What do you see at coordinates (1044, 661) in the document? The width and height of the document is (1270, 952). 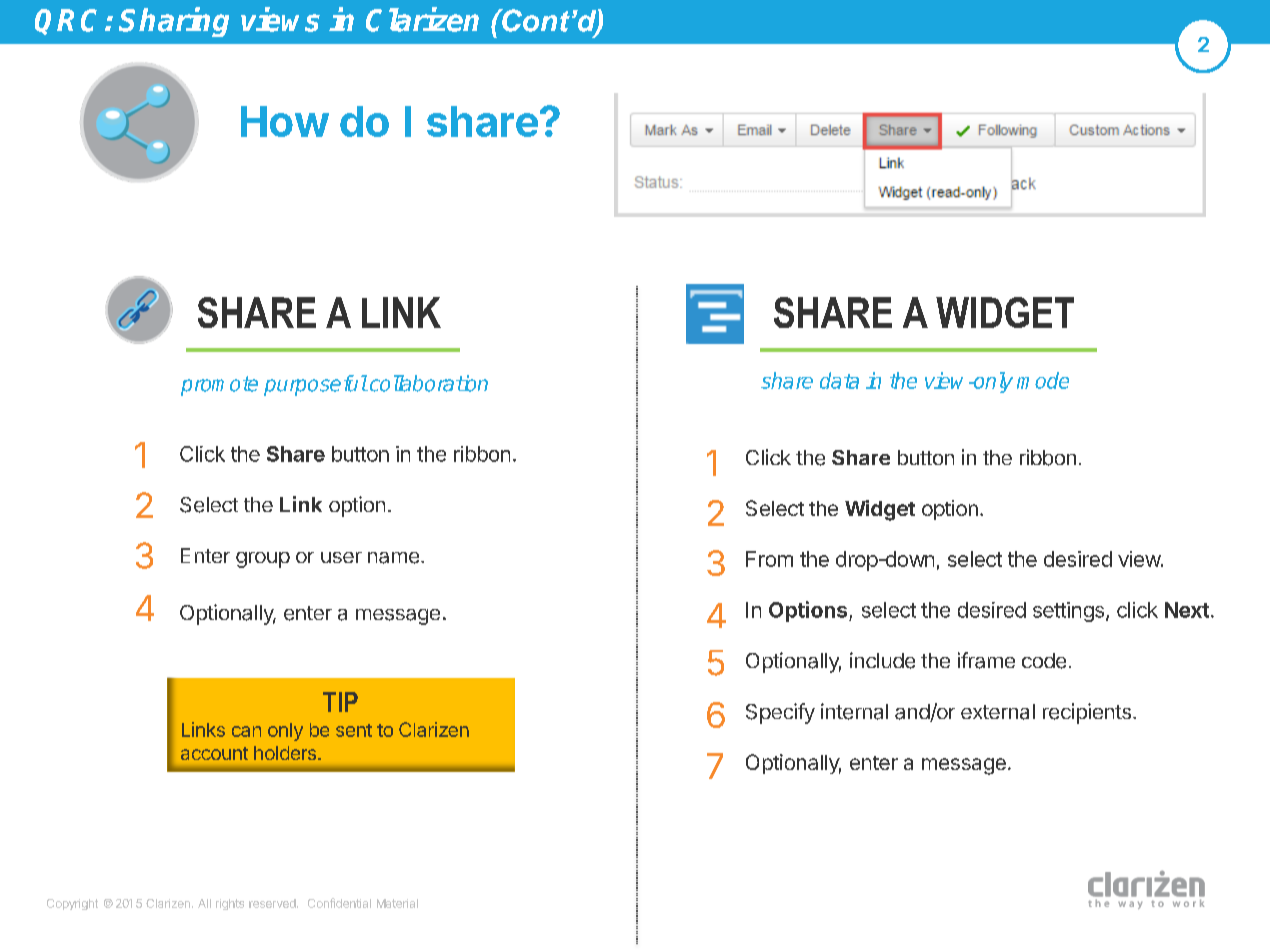 I see `code` at bounding box center [1044, 661].
